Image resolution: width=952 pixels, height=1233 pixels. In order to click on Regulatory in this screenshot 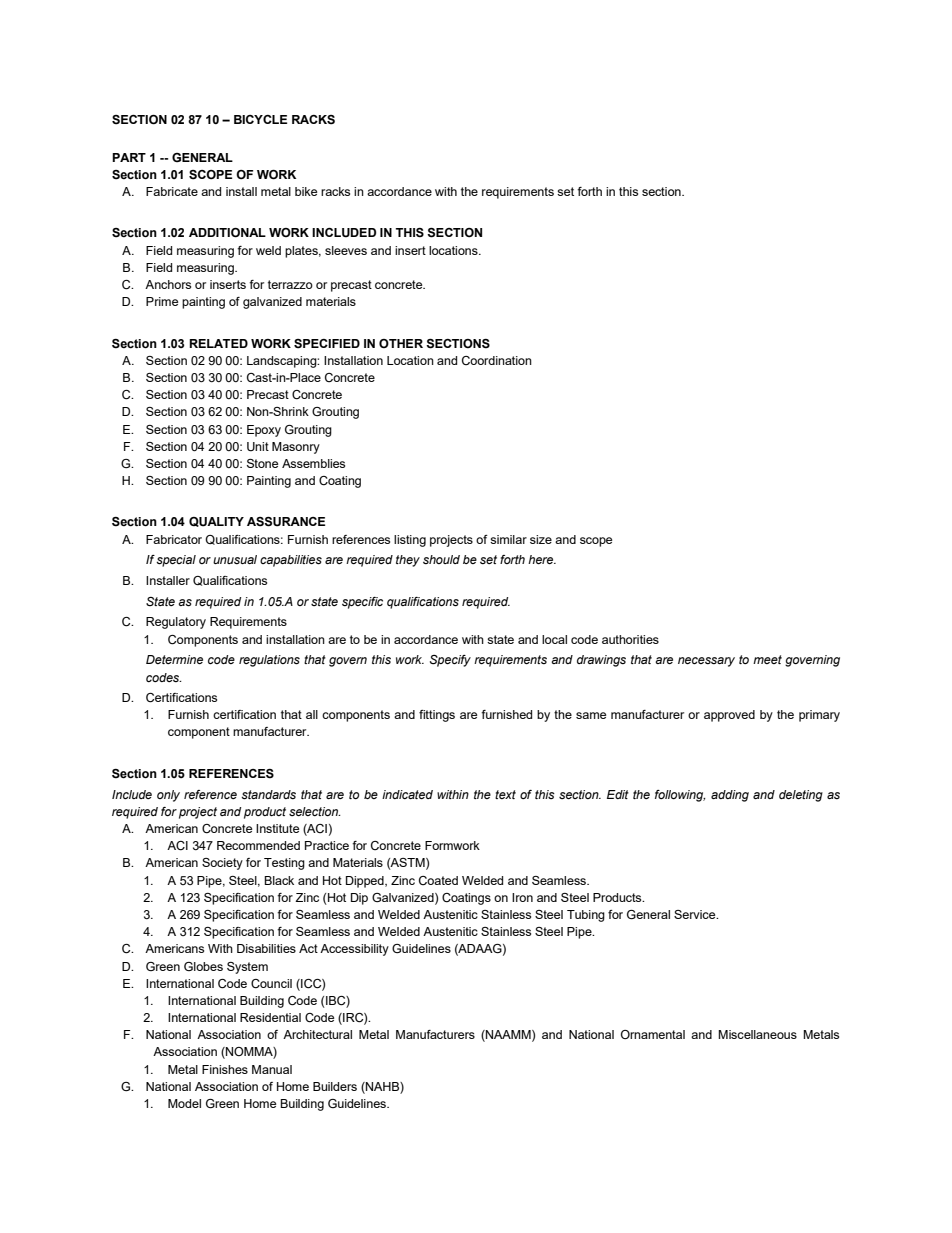, I will do `click(176, 623)`.
